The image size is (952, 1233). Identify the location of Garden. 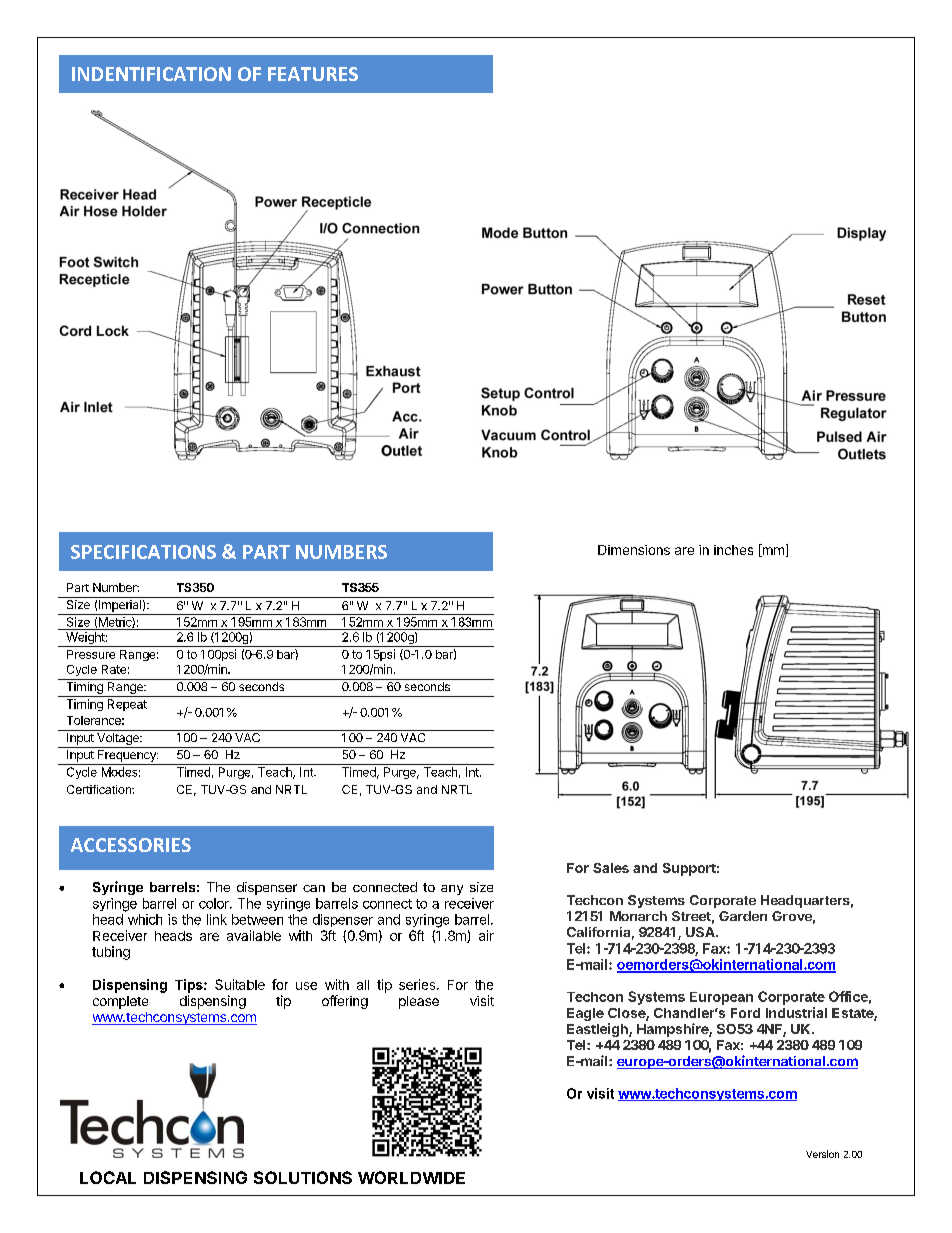
(743, 916).
